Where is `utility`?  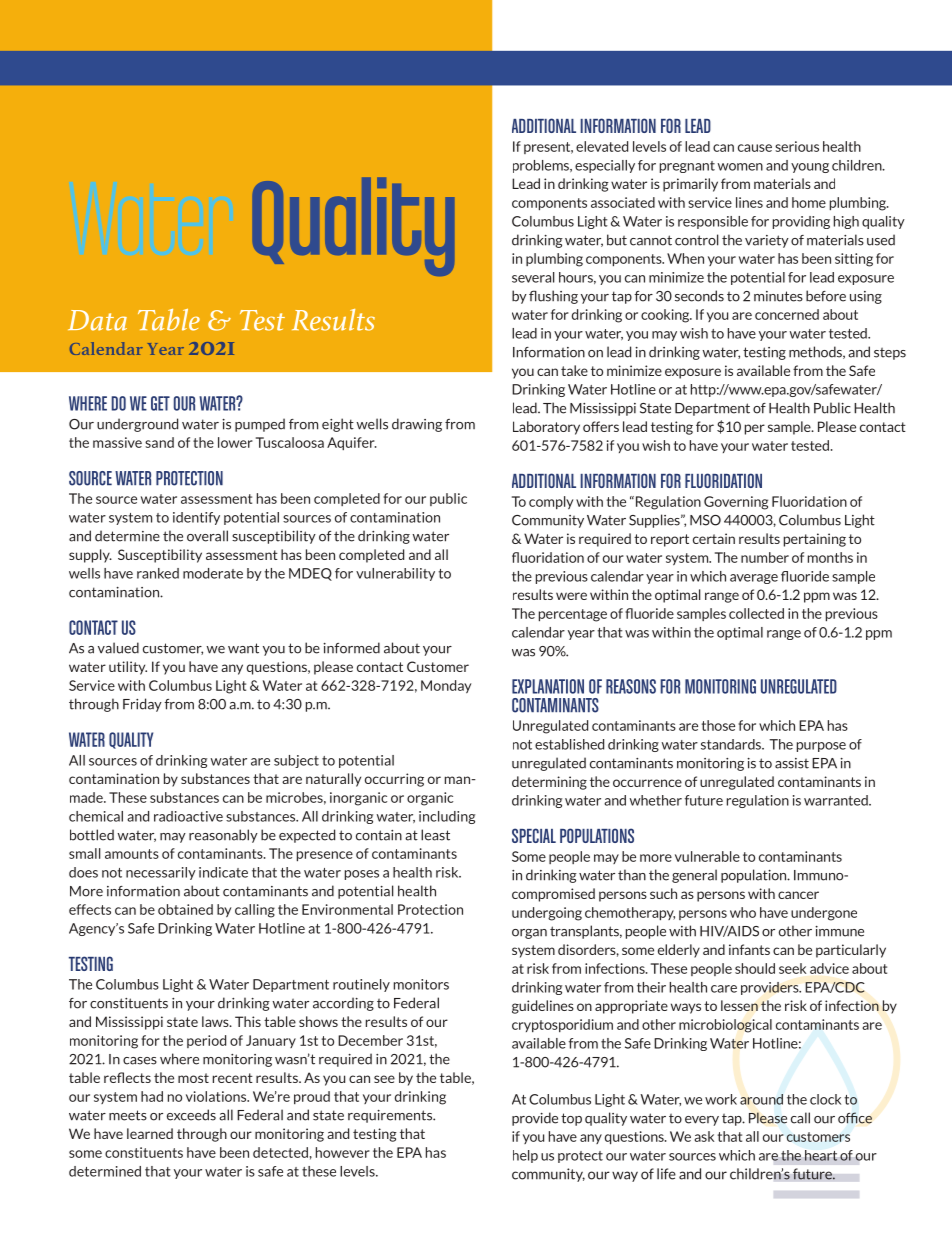 utility is located at coordinates (128, 668).
